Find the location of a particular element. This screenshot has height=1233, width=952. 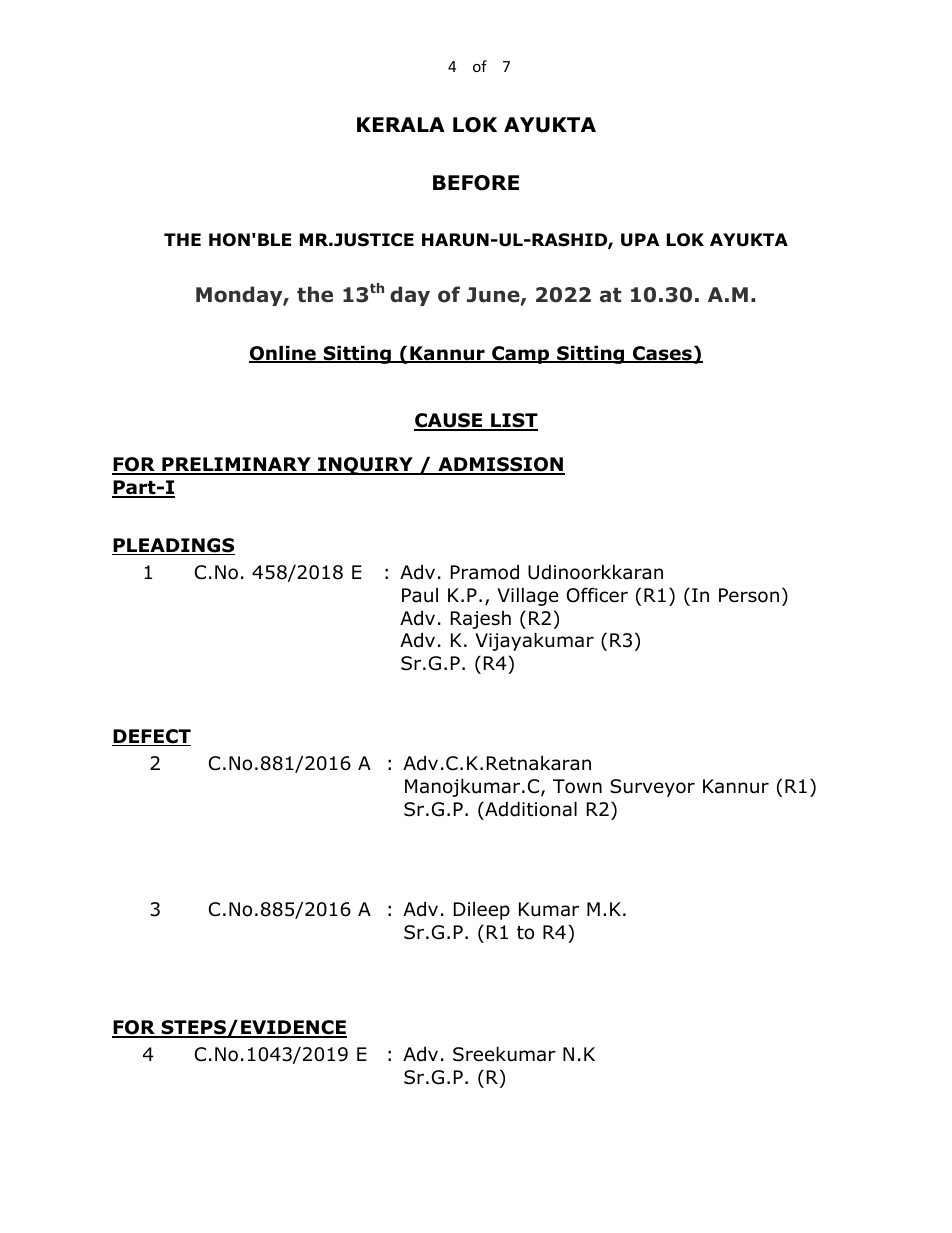

ADMISSION is located at coordinates (500, 466).
